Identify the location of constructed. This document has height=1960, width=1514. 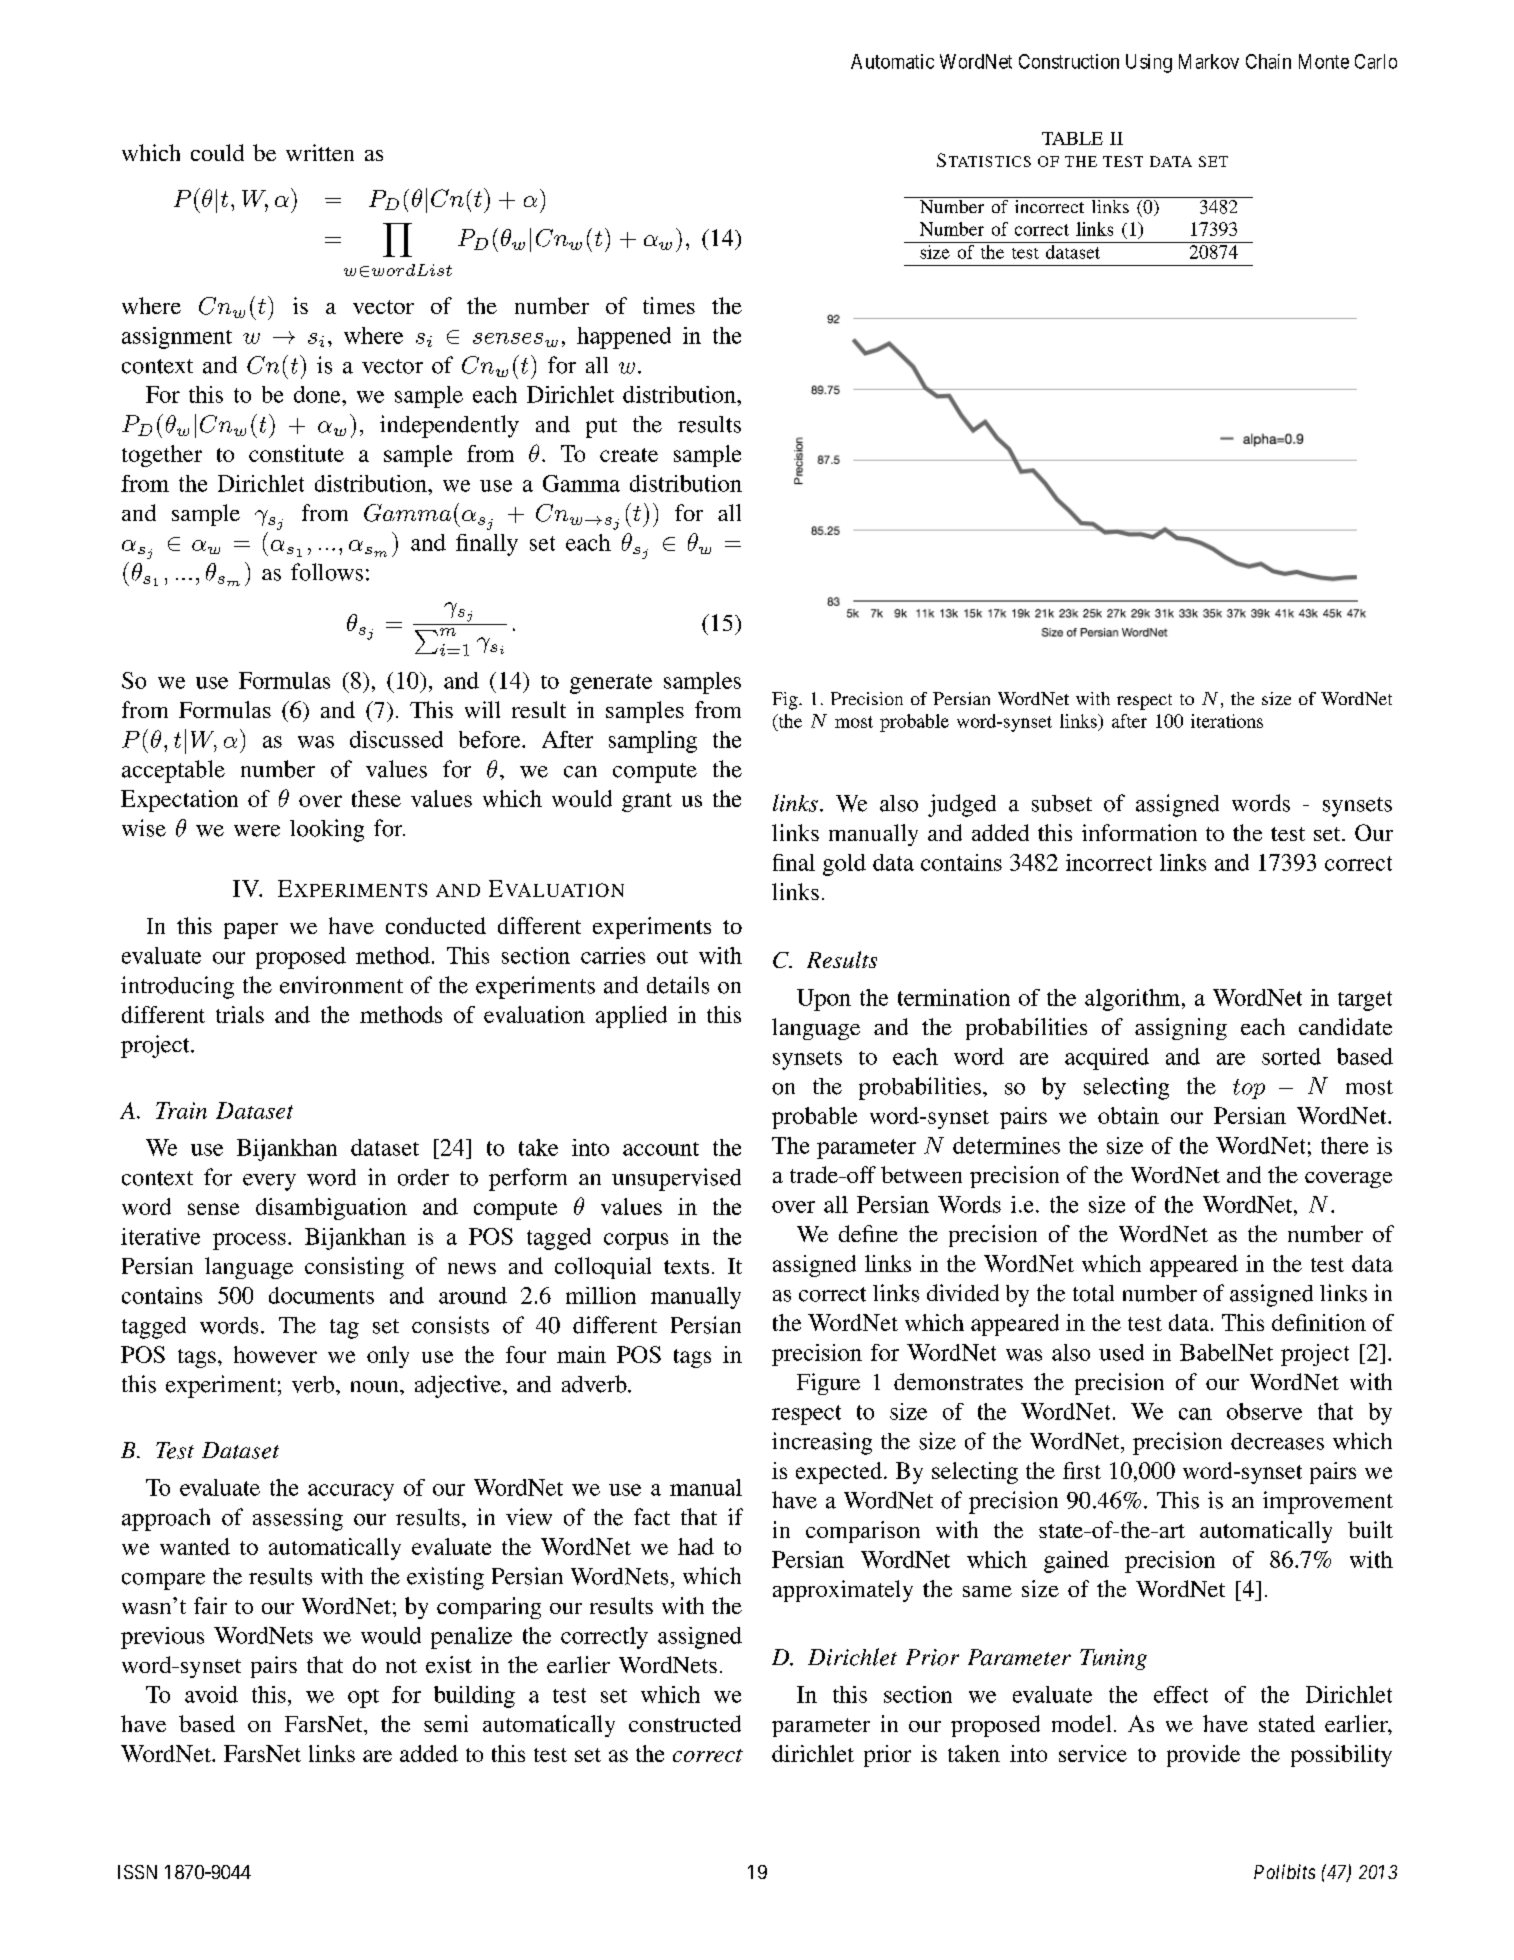
(685, 1723).
